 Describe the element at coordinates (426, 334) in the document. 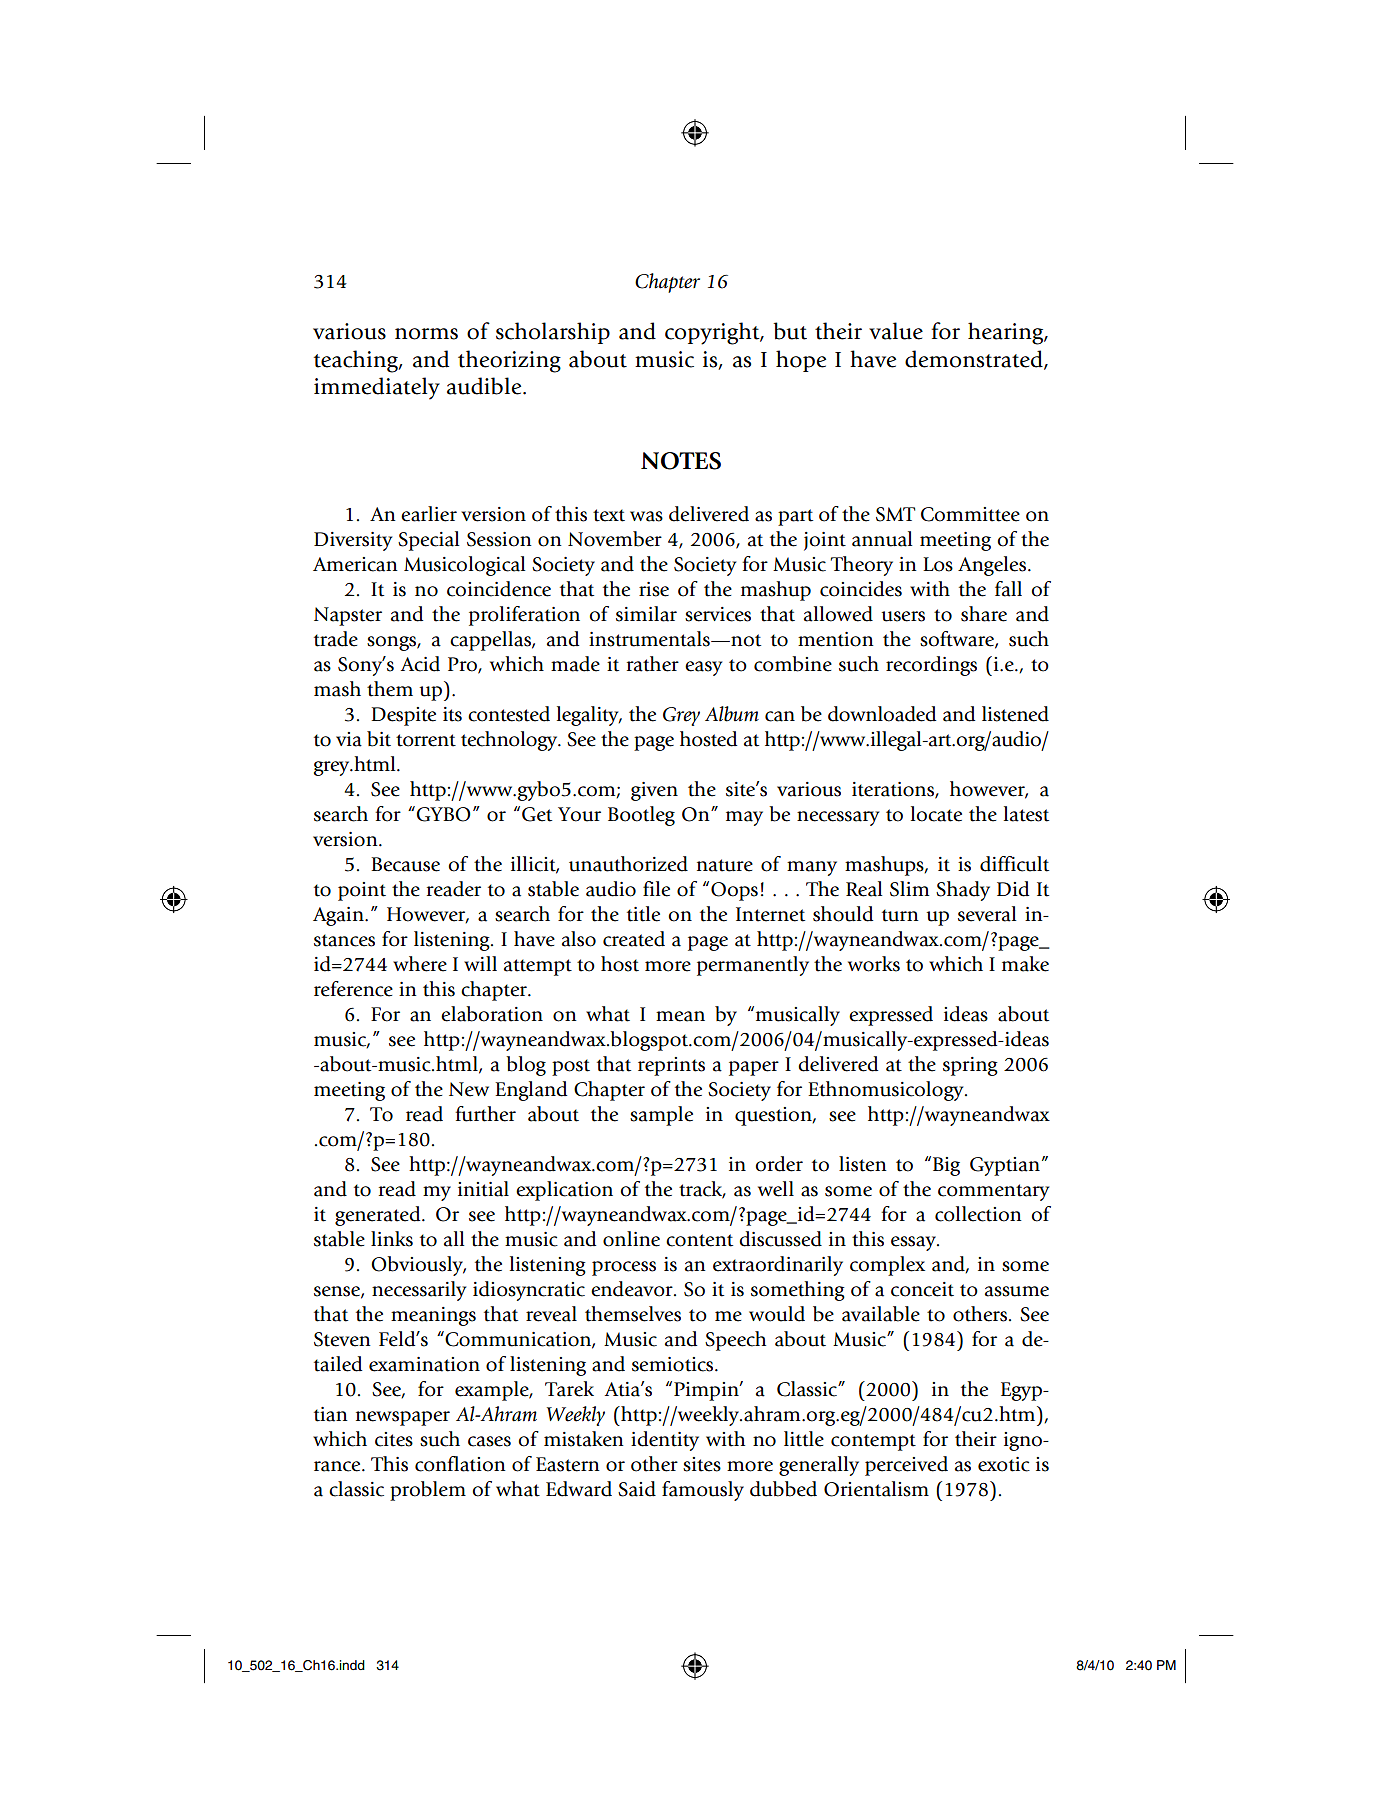

I see `norms` at that location.
